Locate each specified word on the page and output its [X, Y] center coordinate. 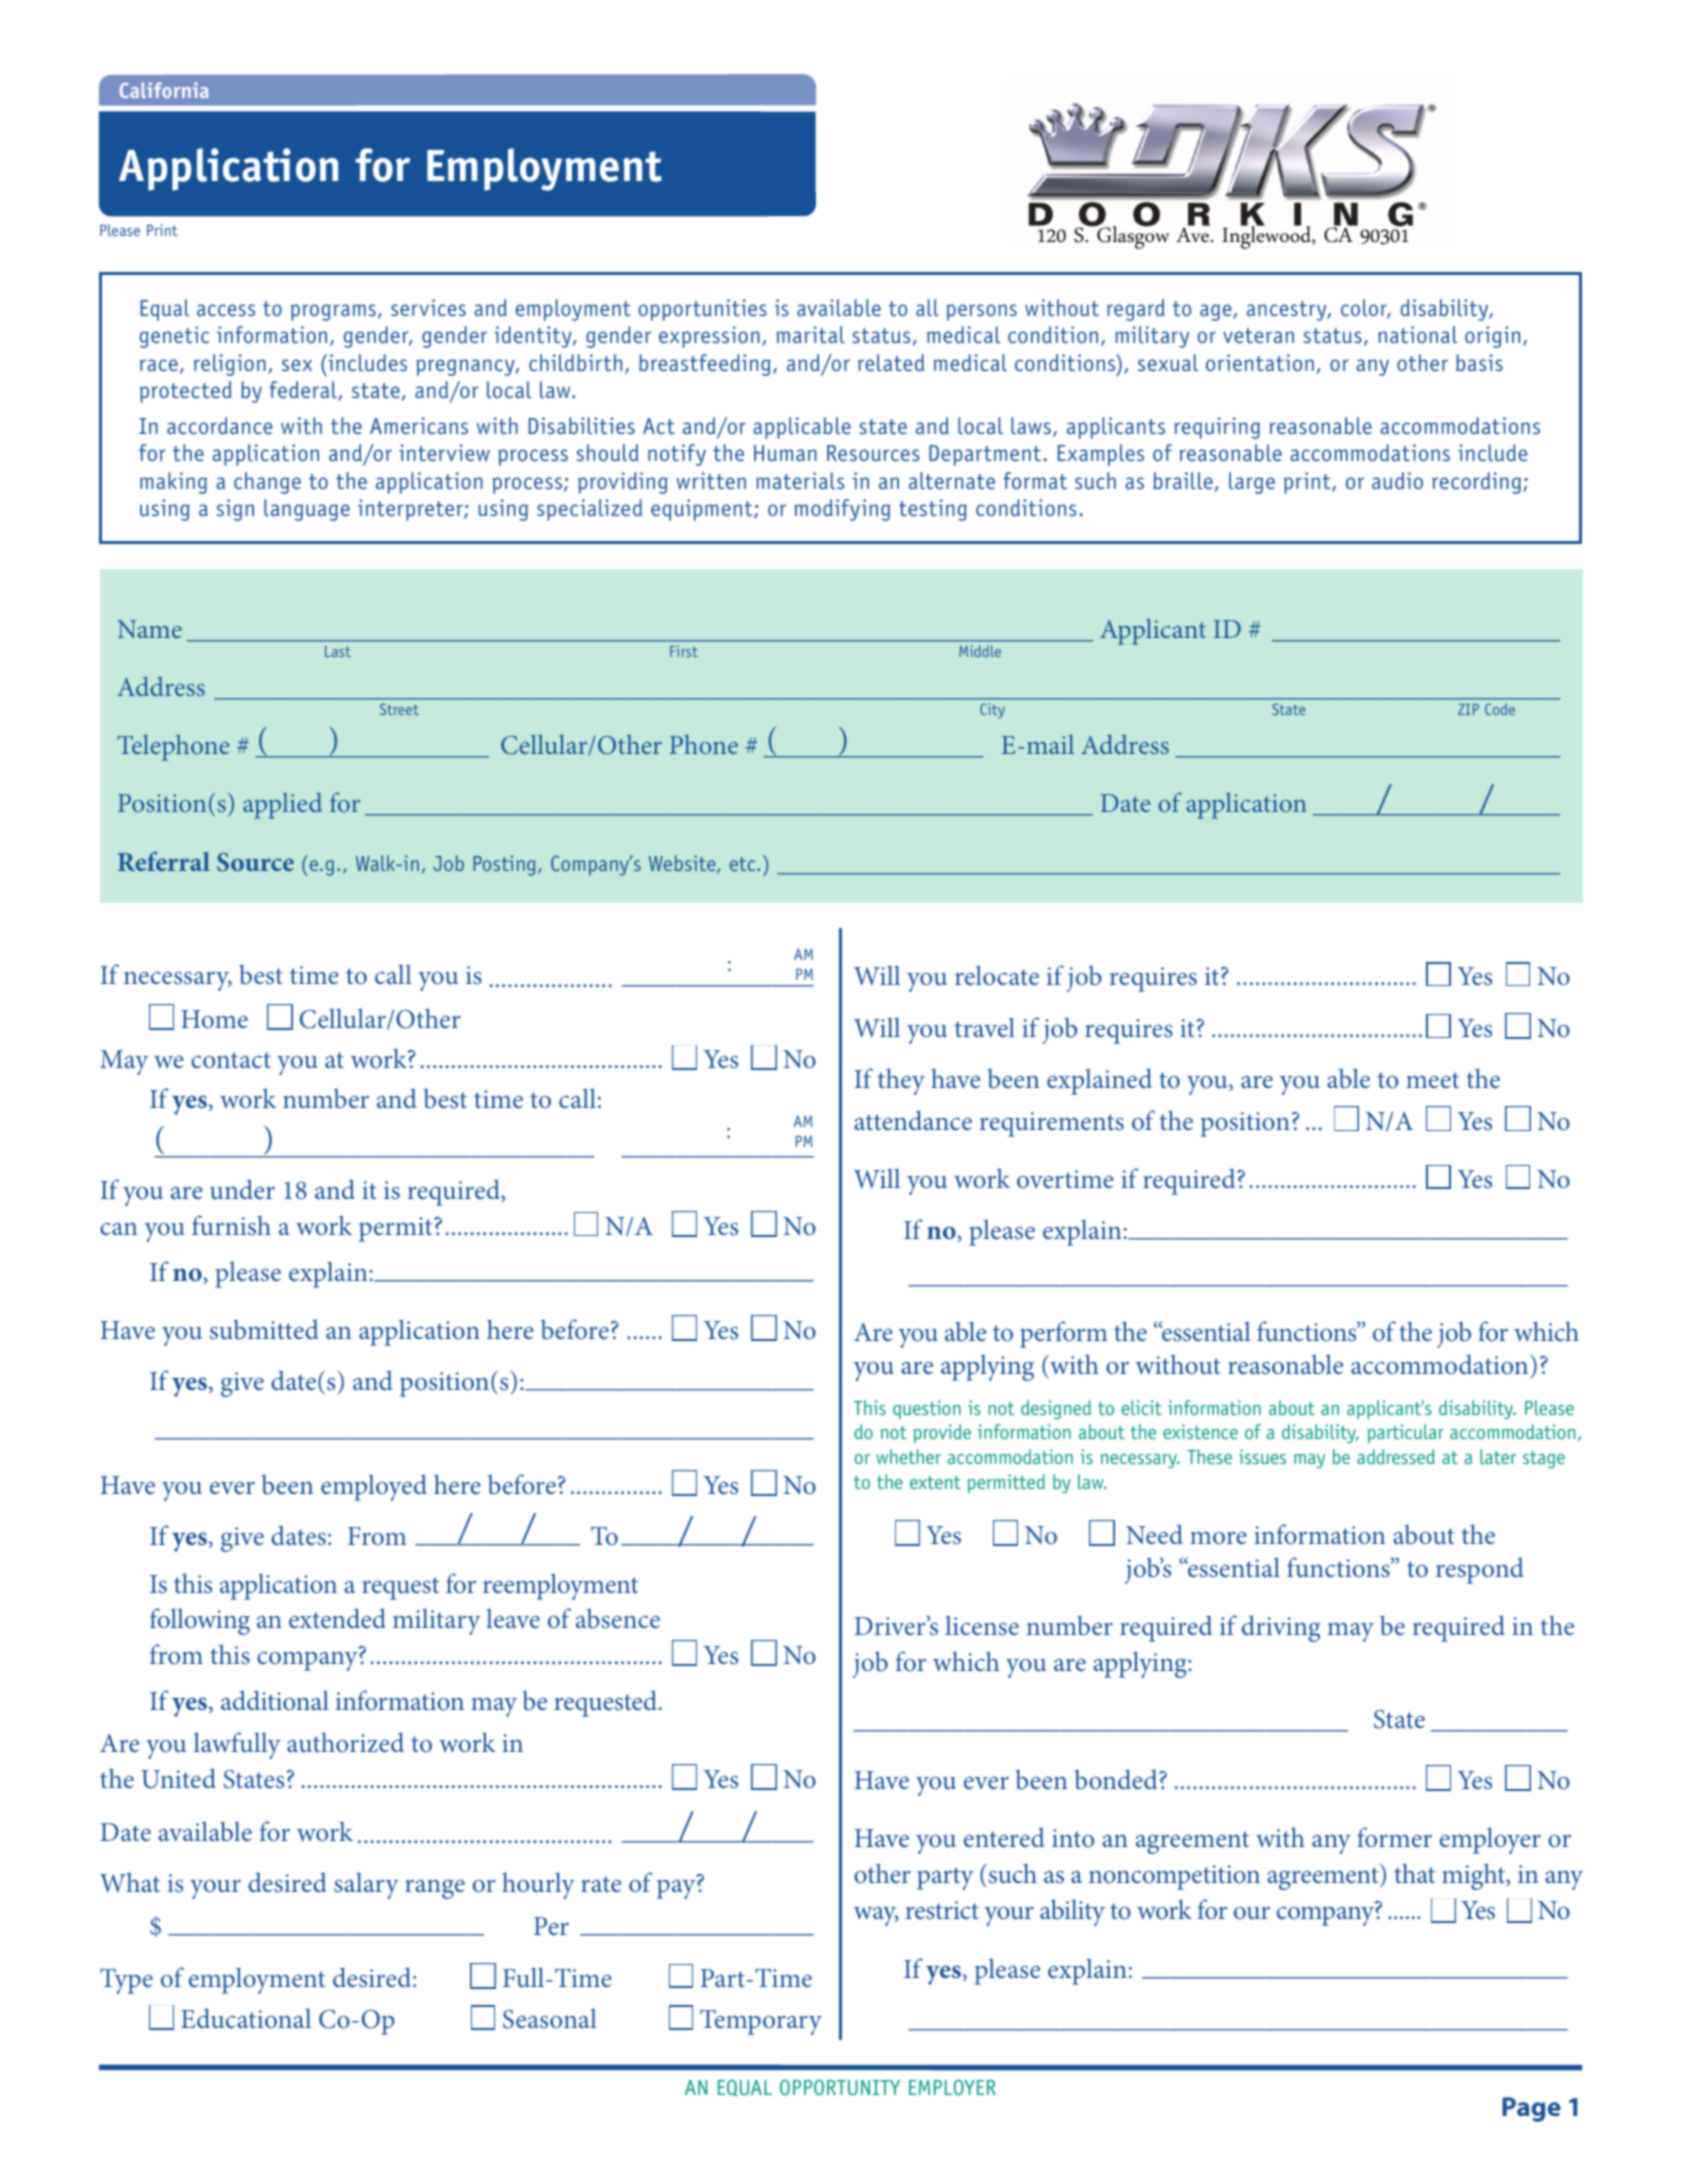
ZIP [1468, 709]
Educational [246, 2018]
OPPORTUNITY [840, 2087]
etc [744, 864]
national [1418, 335]
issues [1262, 1456]
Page [1531, 2109]
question [927, 1409]
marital [810, 335]
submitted [264, 1329]
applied [282, 806]
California [164, 90]
